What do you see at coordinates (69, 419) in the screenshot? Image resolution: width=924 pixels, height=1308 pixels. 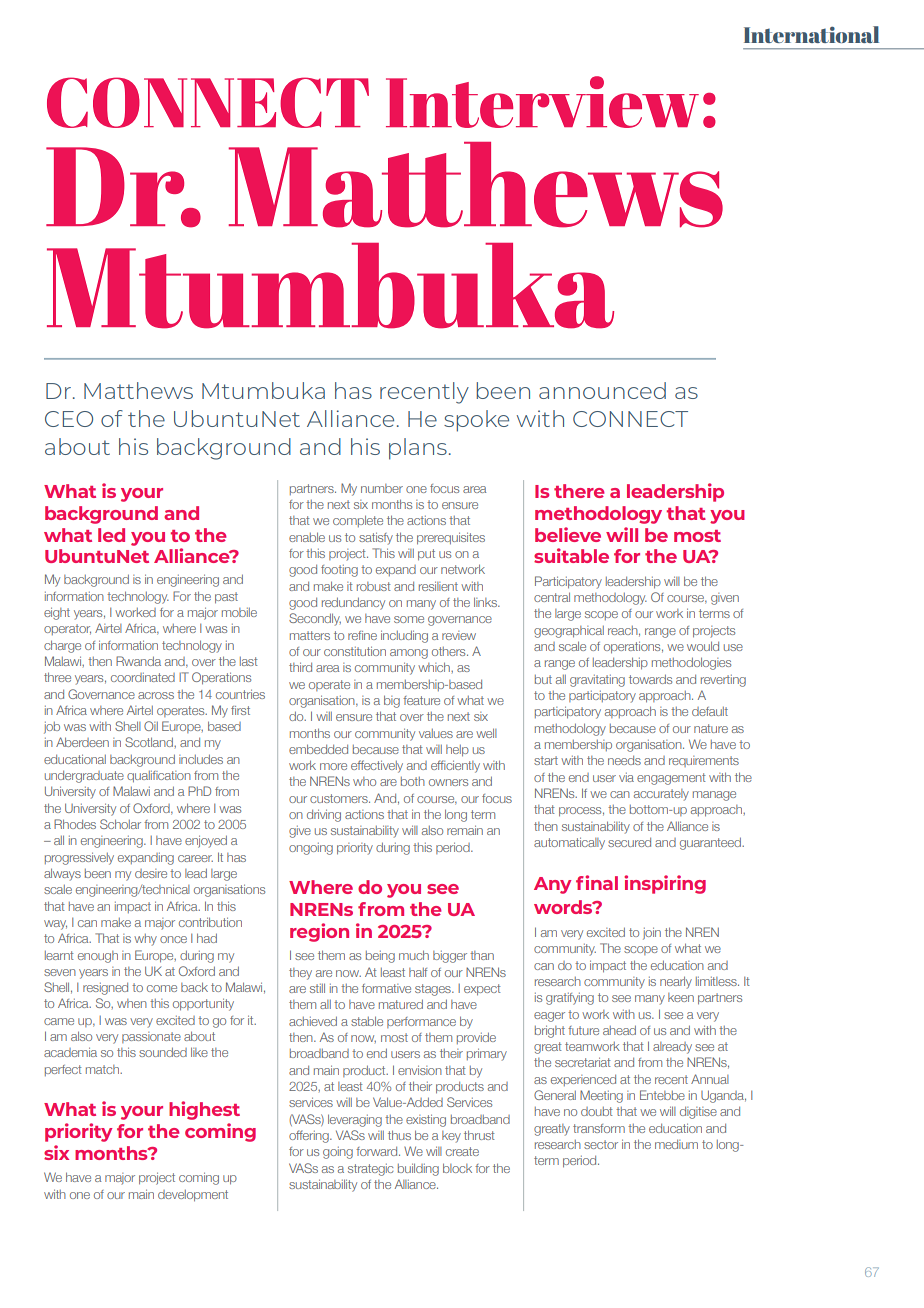 I see `CEO` at bounding box center [69, 419].
